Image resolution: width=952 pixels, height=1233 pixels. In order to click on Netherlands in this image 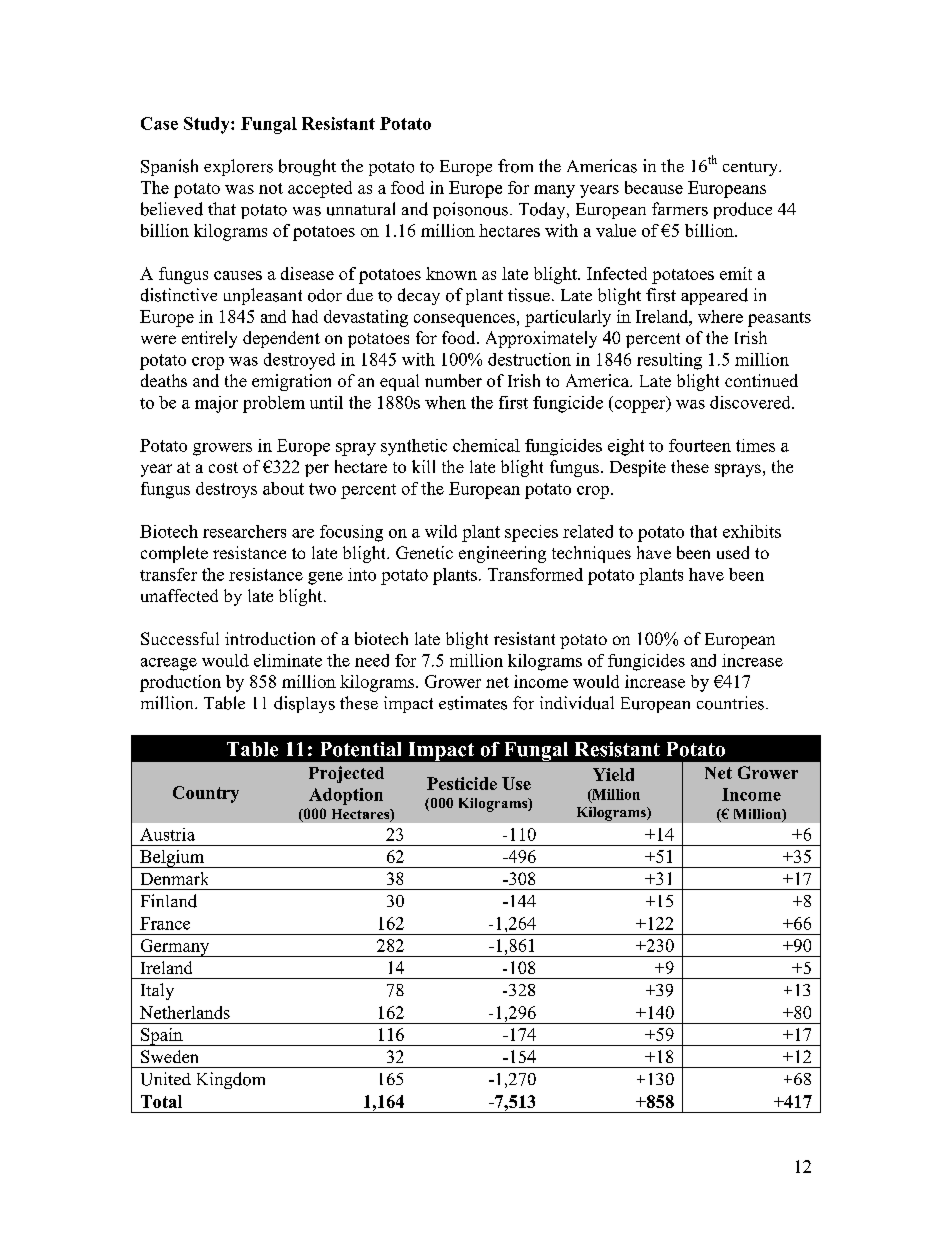, I will do `click(185, 1012)`.
